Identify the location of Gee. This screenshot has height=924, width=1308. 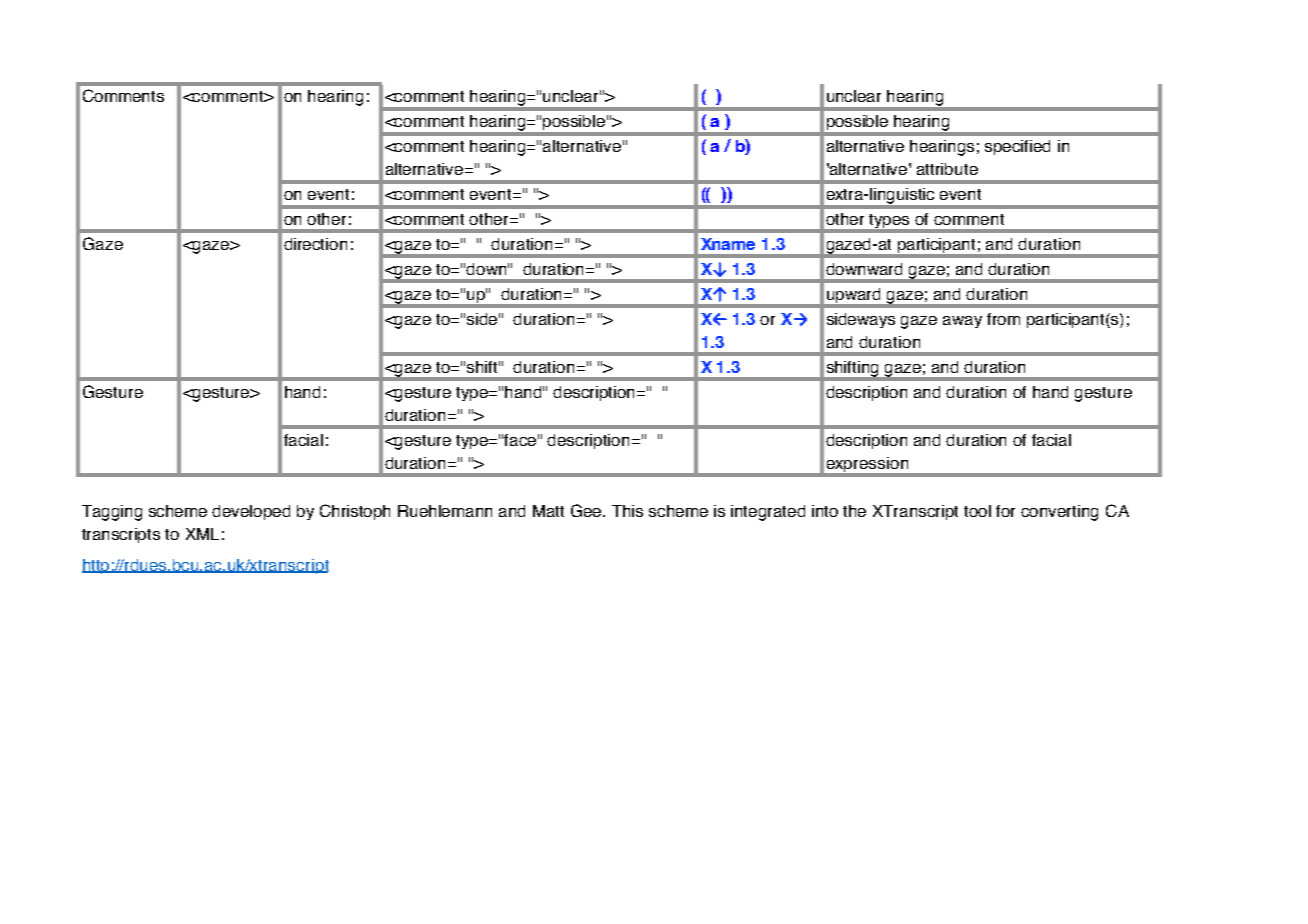
(588, 510).
